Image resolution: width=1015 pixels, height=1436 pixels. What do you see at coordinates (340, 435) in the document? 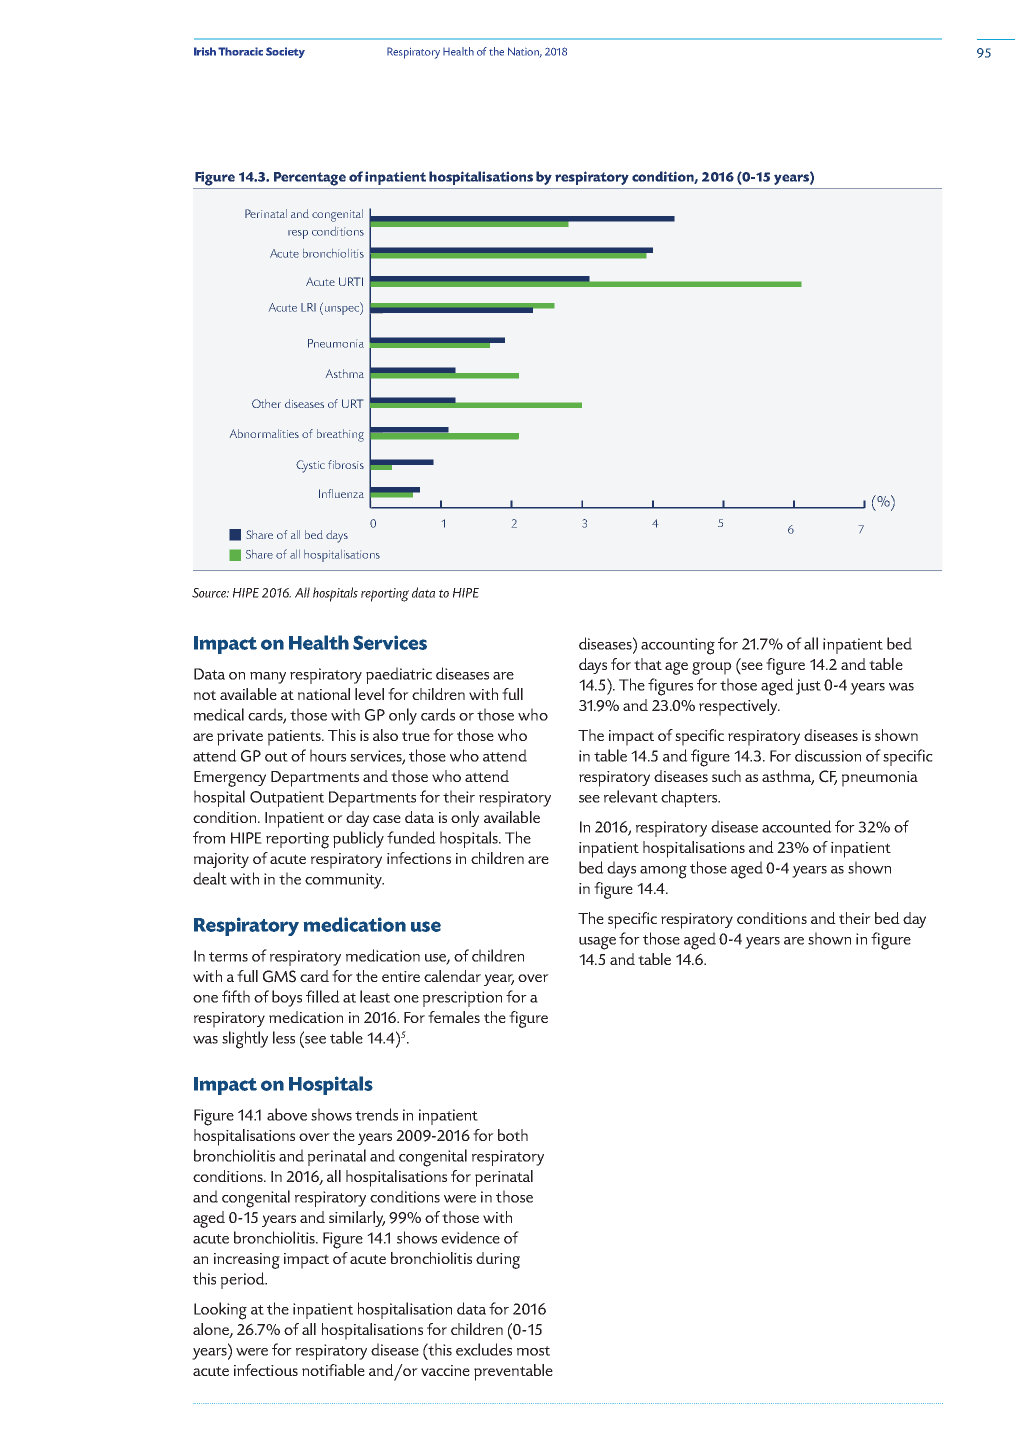
I see `breathing` at bounding box center [340, 435].
